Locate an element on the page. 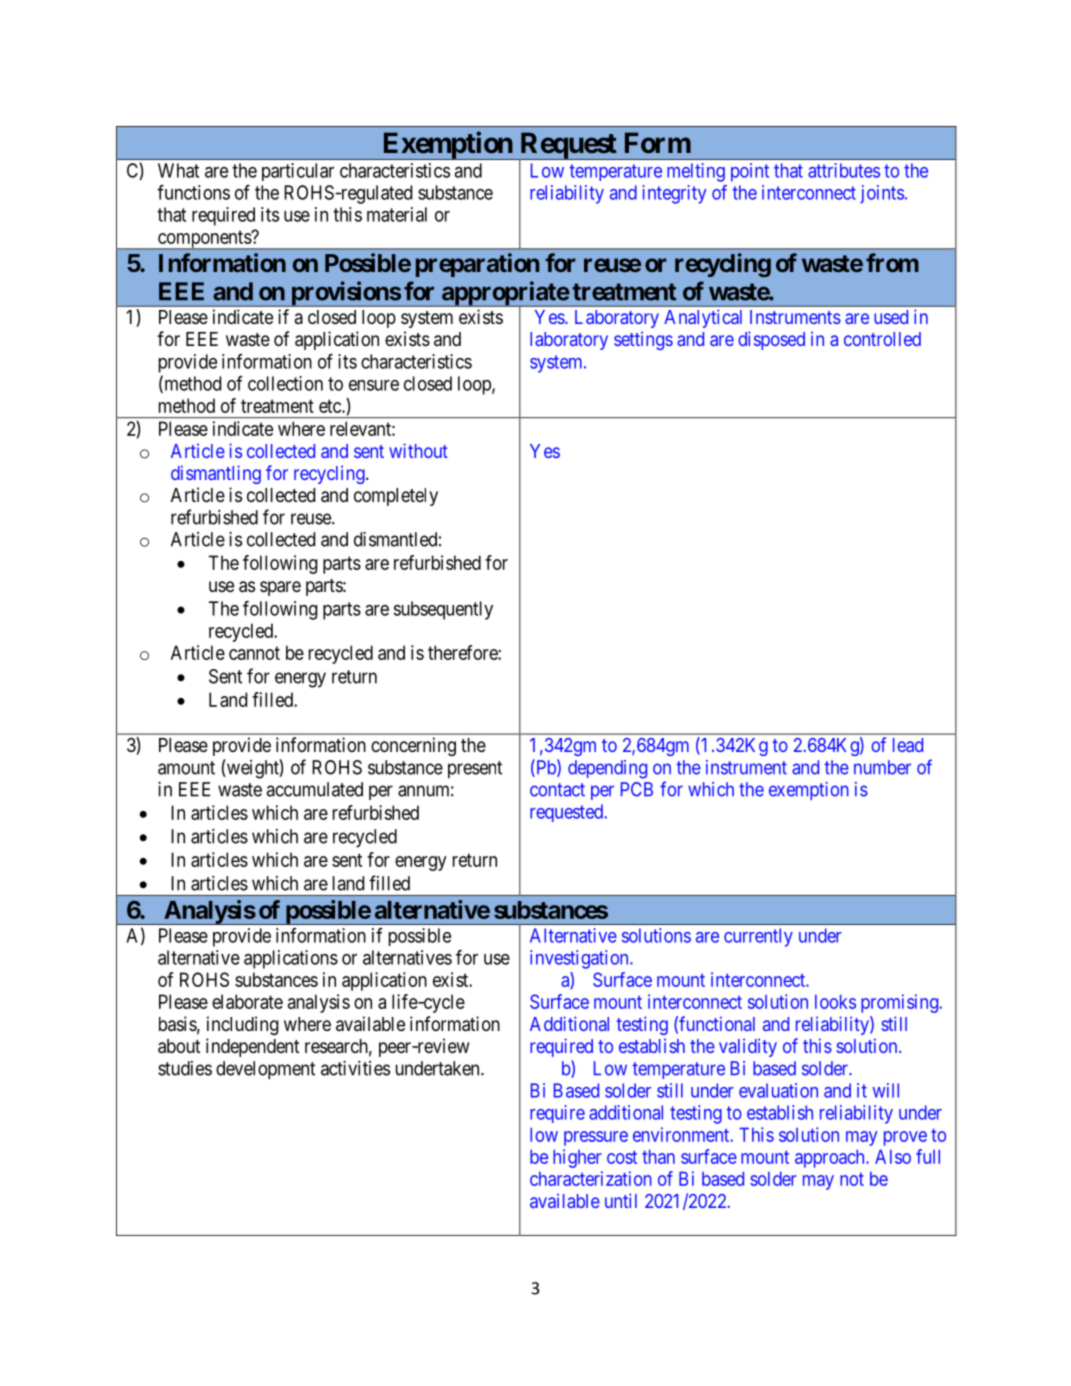 Image resolution: width=1071 pixels, height=1386 pixels. preparation is located at coordinates (477, 265).
